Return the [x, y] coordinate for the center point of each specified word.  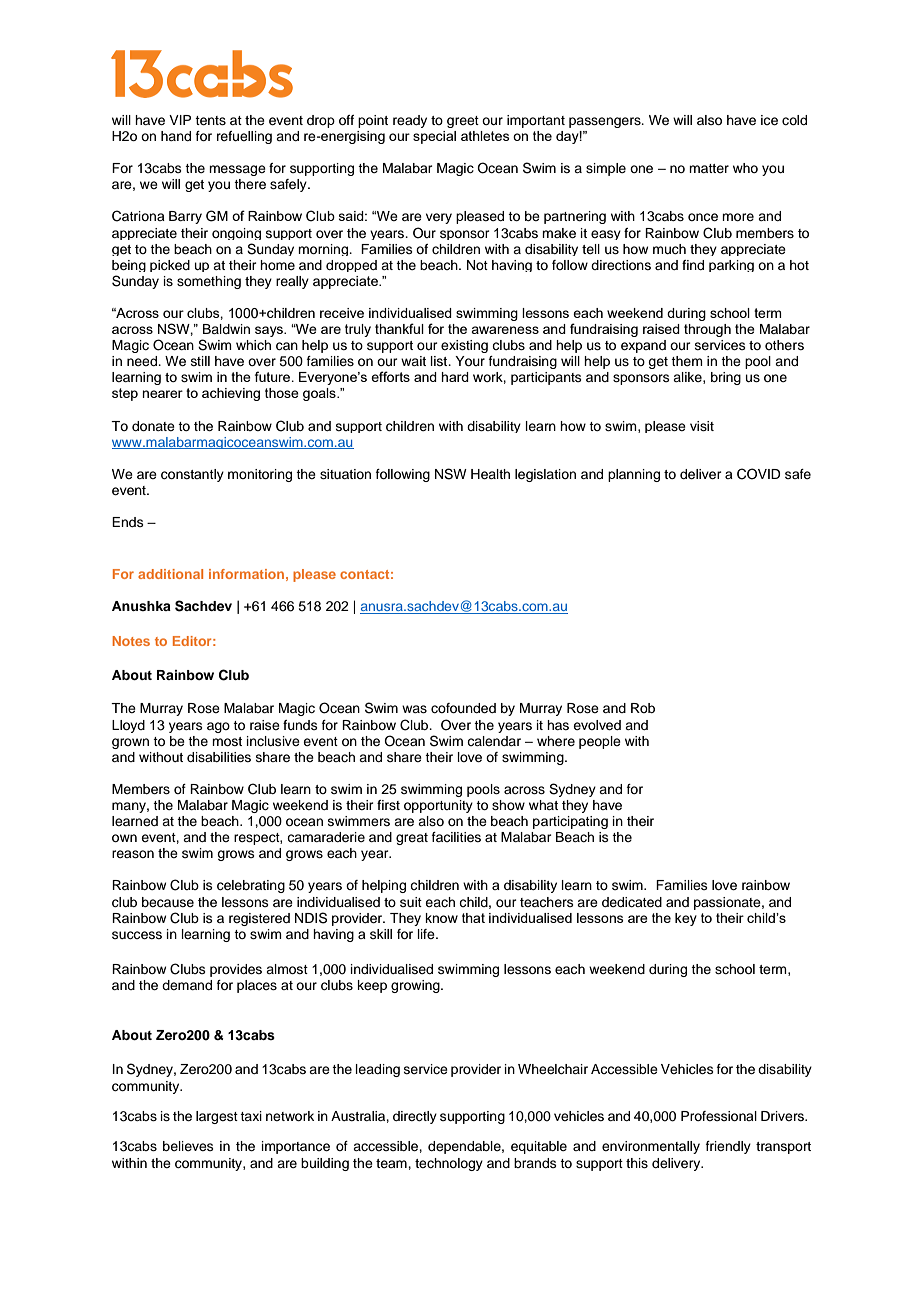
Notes [131, 641]
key [686, 919]
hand [176, 136]
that [473, 918]
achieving [231, 394]
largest [217, 1117]
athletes [485, 136]
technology [449, 1164]
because [168, 902]
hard [455, 377]
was [414, 709]
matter [709, 168]
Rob [643, 708]
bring [726, 378]
